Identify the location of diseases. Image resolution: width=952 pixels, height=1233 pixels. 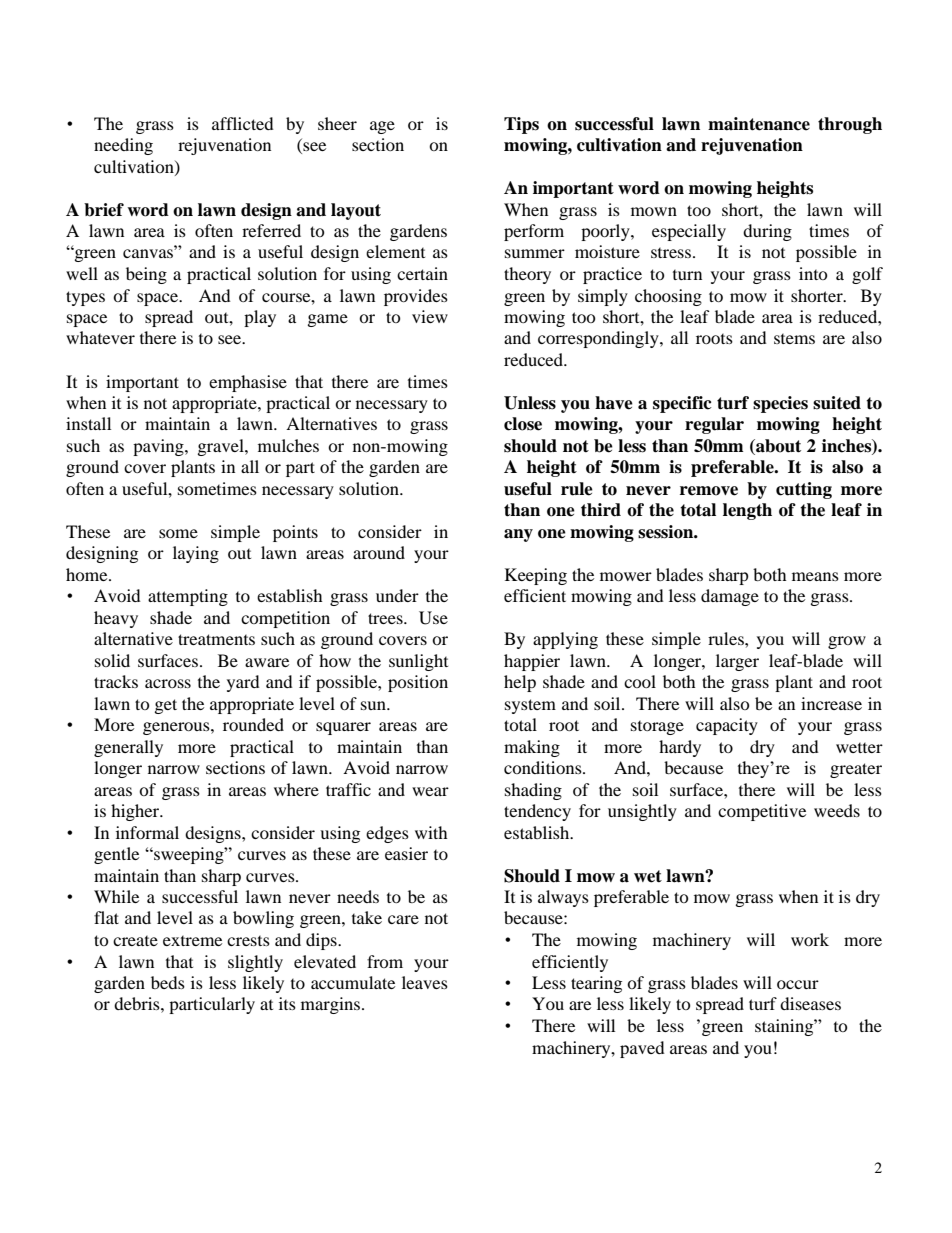
(810, 1003).
